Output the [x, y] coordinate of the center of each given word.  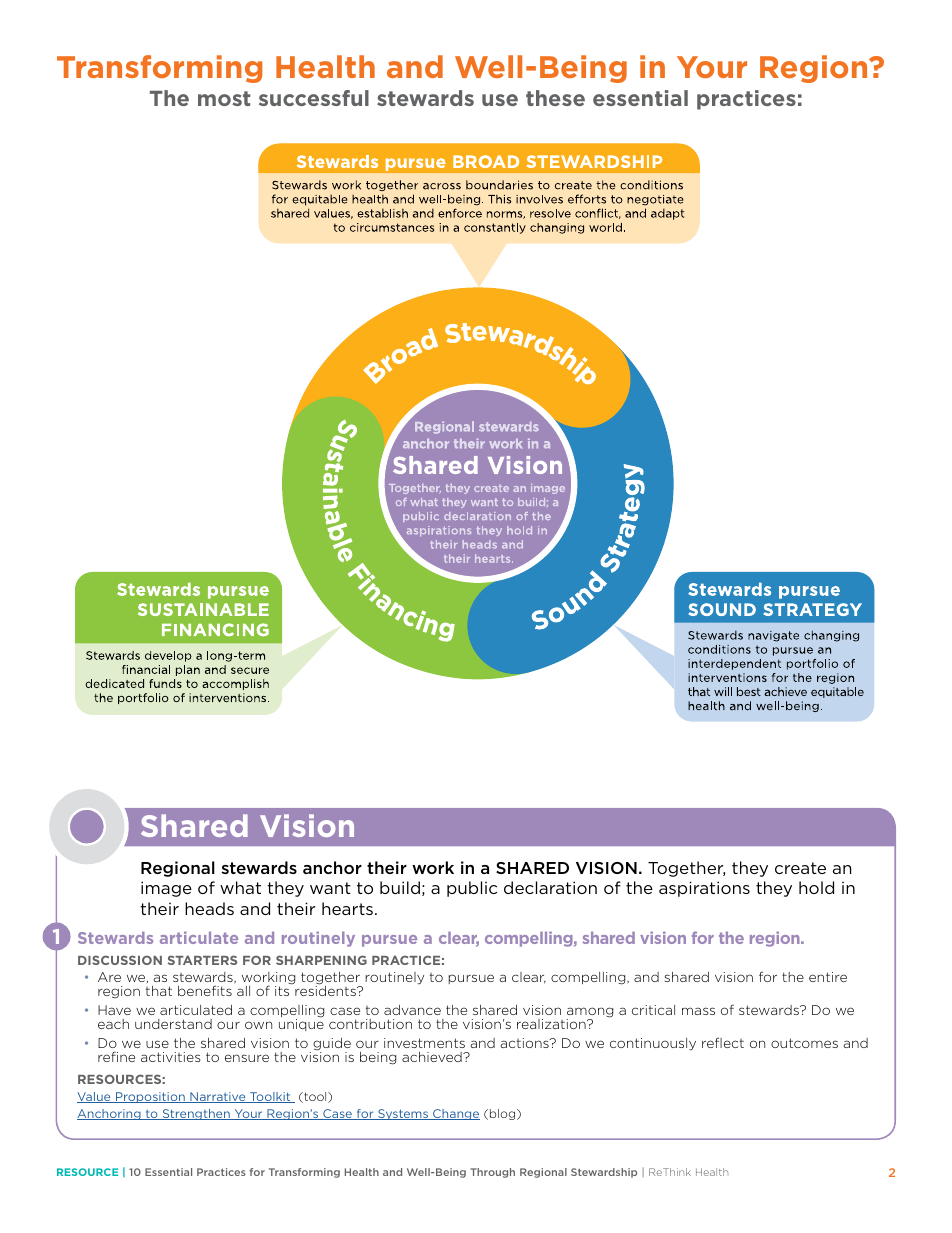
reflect [723, 1042]
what [240, 887]
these [555, 98]
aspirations [704, 889]
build [400, 887]
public [472, 889]
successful [314, 98]
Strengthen [196, 1114]
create [800, 868]
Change [455, 1114]
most [224, 98]
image [166, 889]
